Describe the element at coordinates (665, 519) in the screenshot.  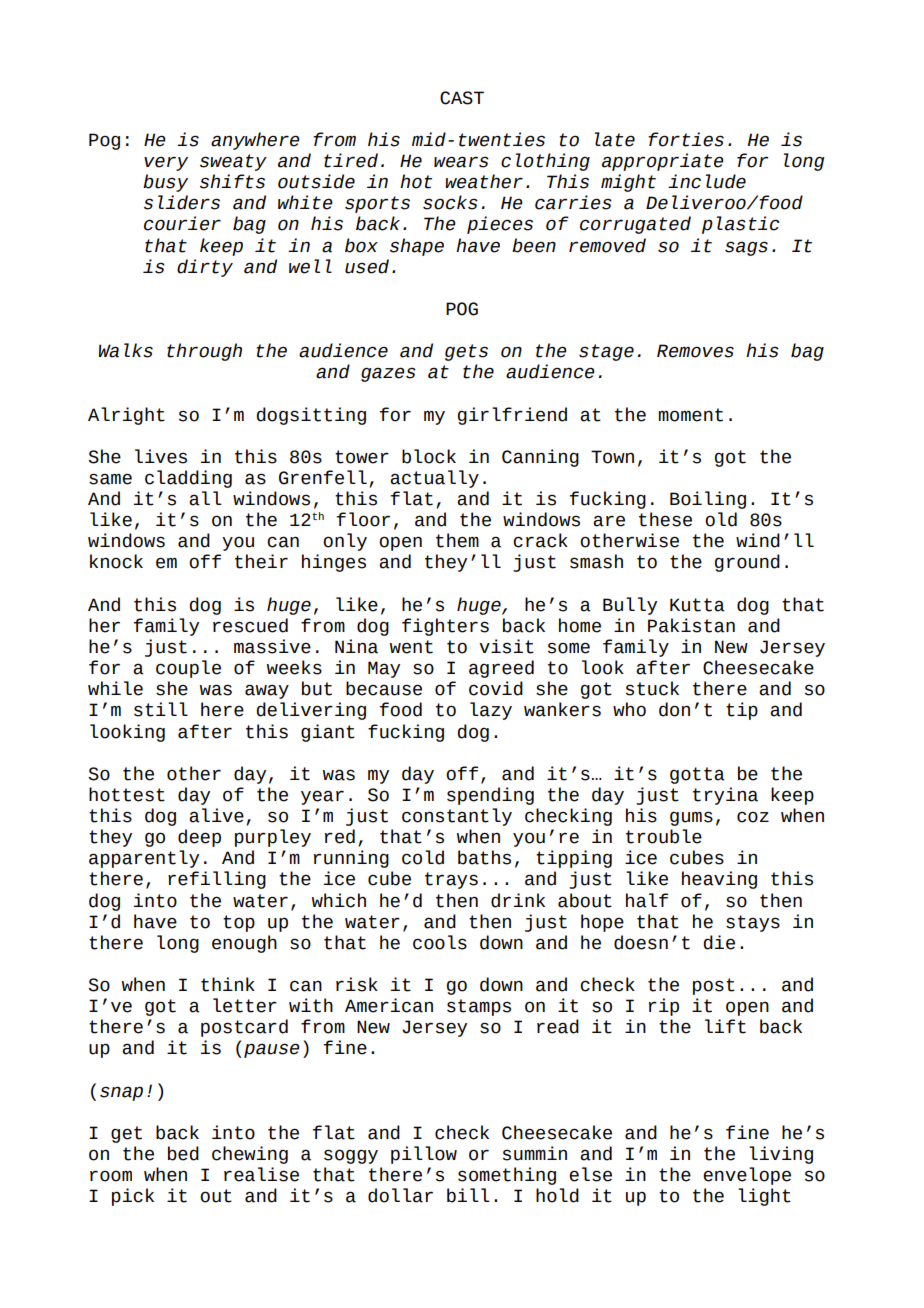
I see `these` at that location.
